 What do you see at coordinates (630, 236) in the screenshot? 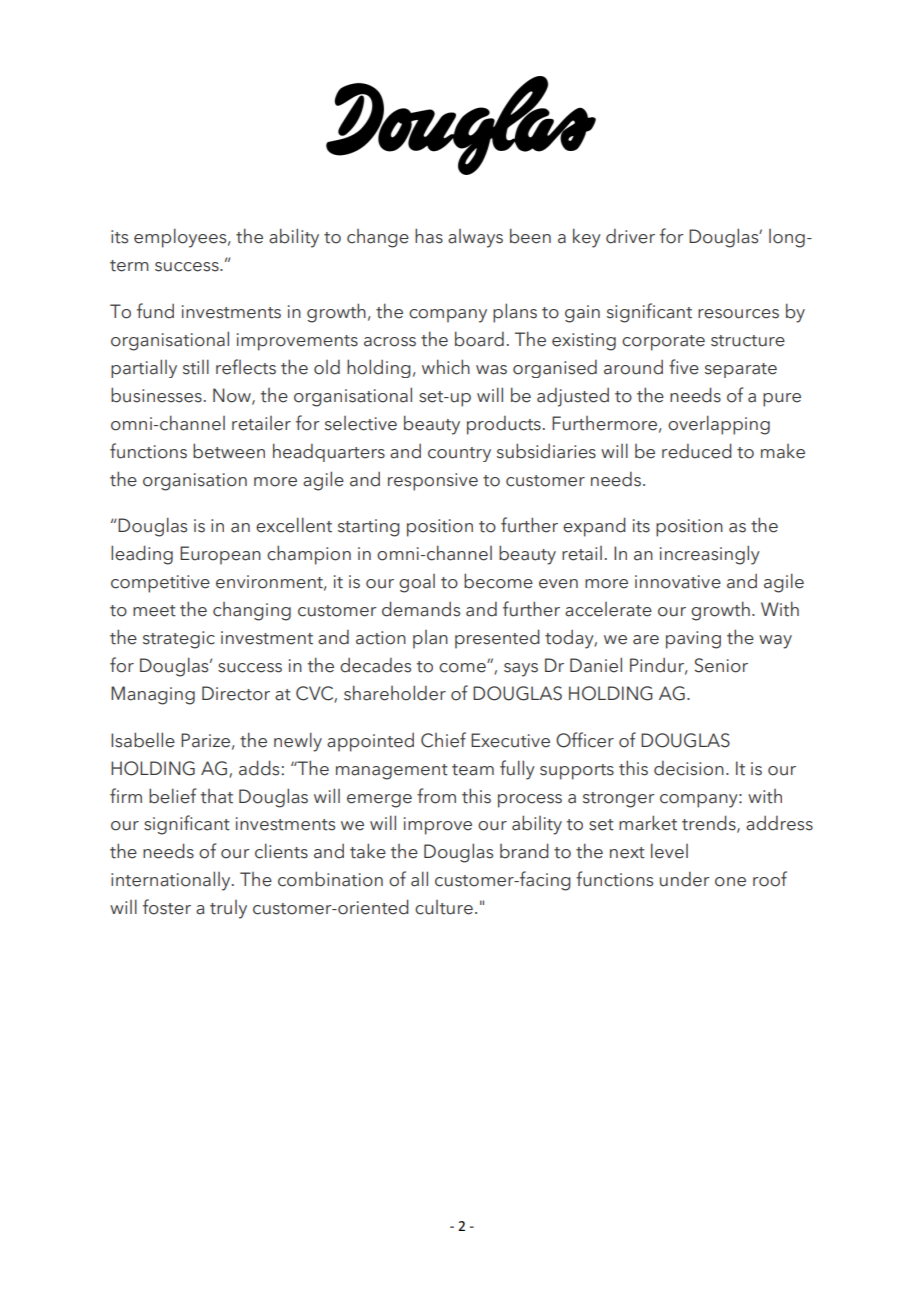
I see `driver` at bounding box center [630, 236].
